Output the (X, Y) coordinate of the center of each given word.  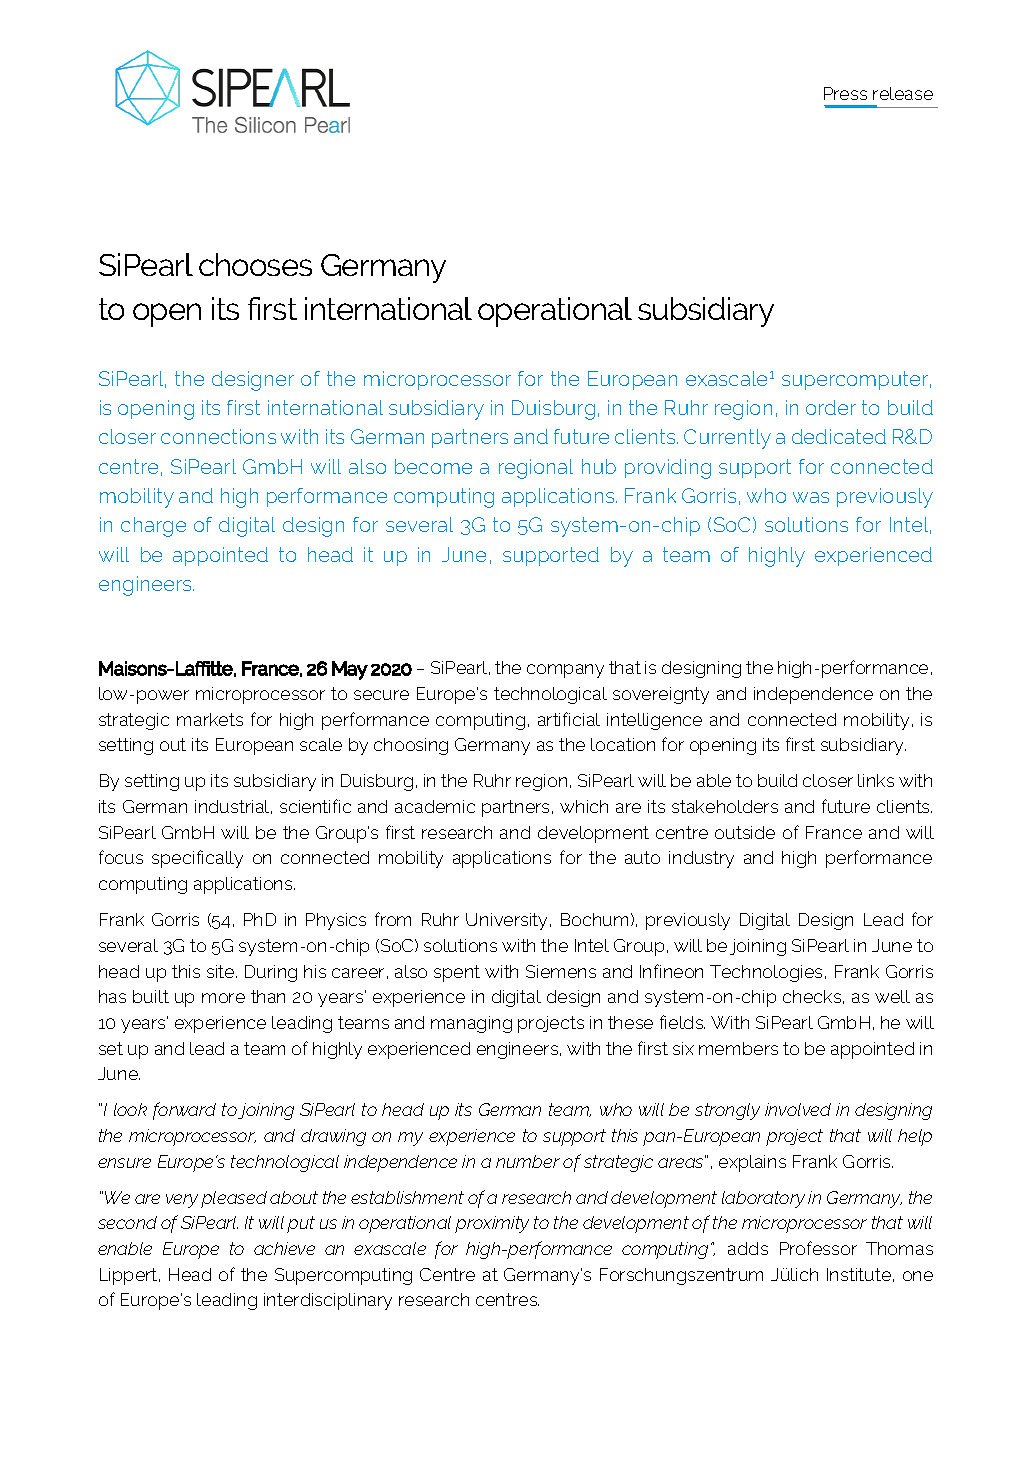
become (433, 466)
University (508, 921)
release (903, 93)
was (811, 497)
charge (153, 527)
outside (745, 832)
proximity (492, 1224)
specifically (197, 859)
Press (845, 93)
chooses (255, 264)
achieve (284, 1248)
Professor (818, 1248)
